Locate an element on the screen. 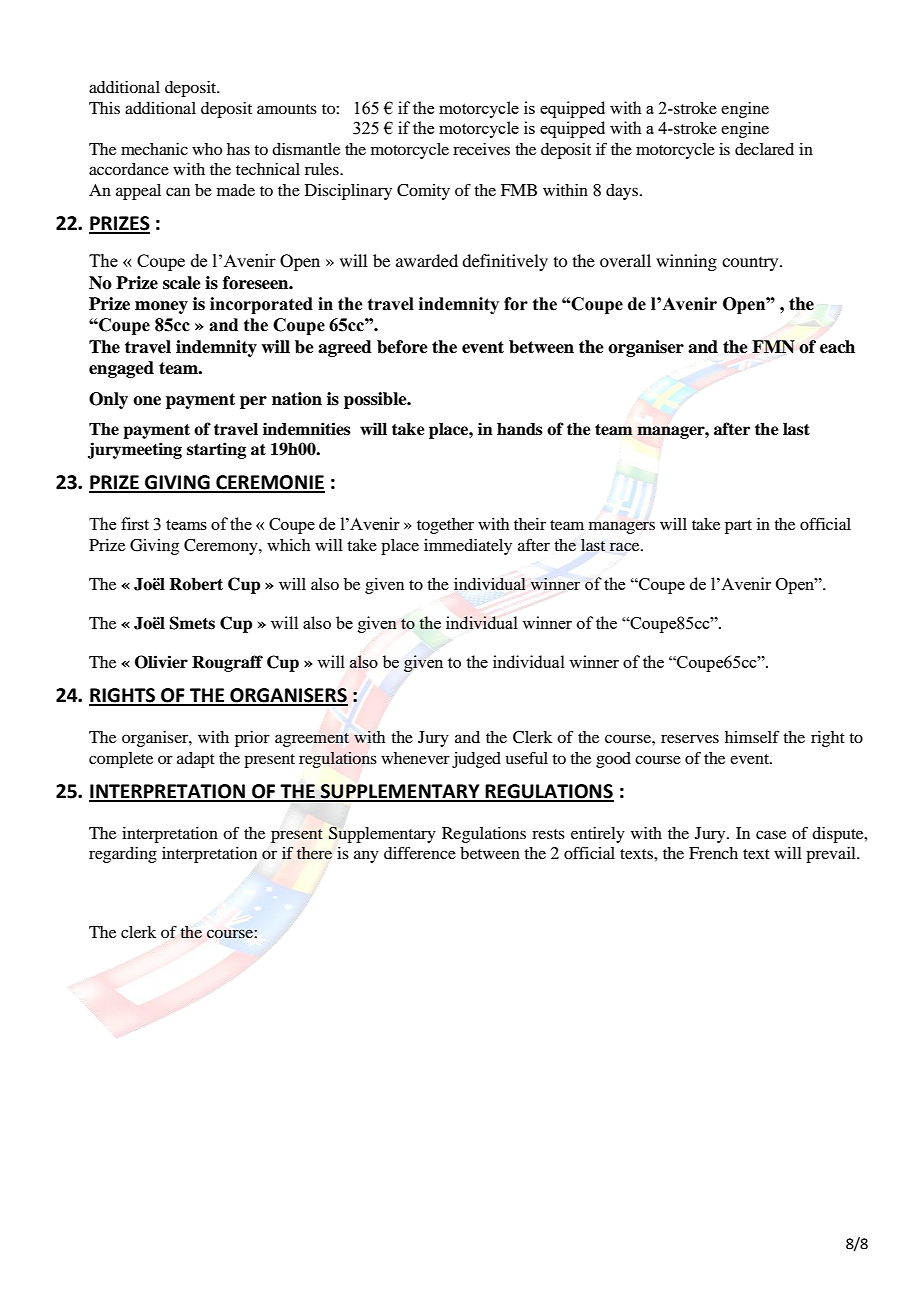 Image resolution: width=924 pixels, height=1308 pixels. who is located at coordinates (207, 149).
